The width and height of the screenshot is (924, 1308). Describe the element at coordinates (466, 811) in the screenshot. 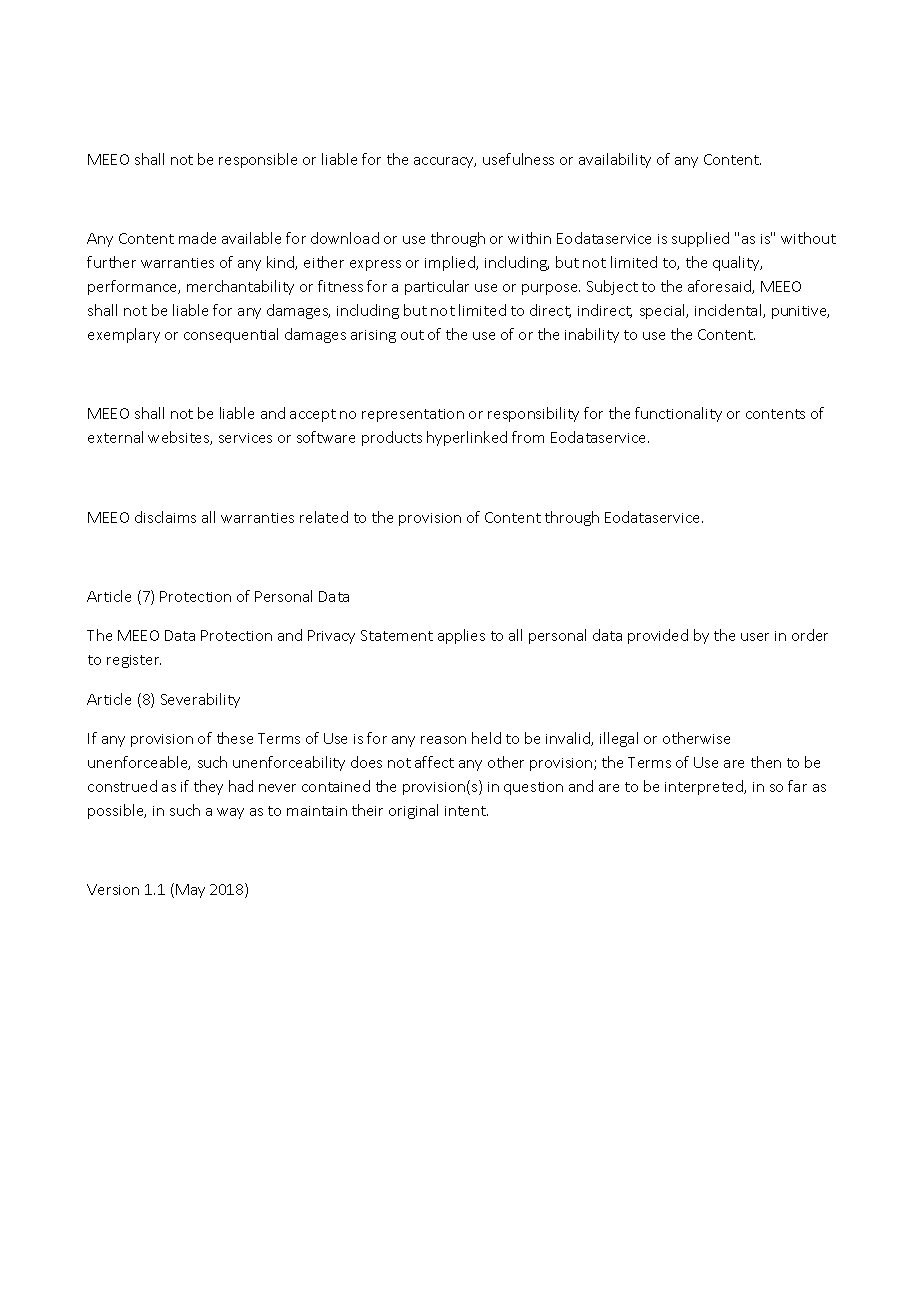

I see `intent` at that location.
